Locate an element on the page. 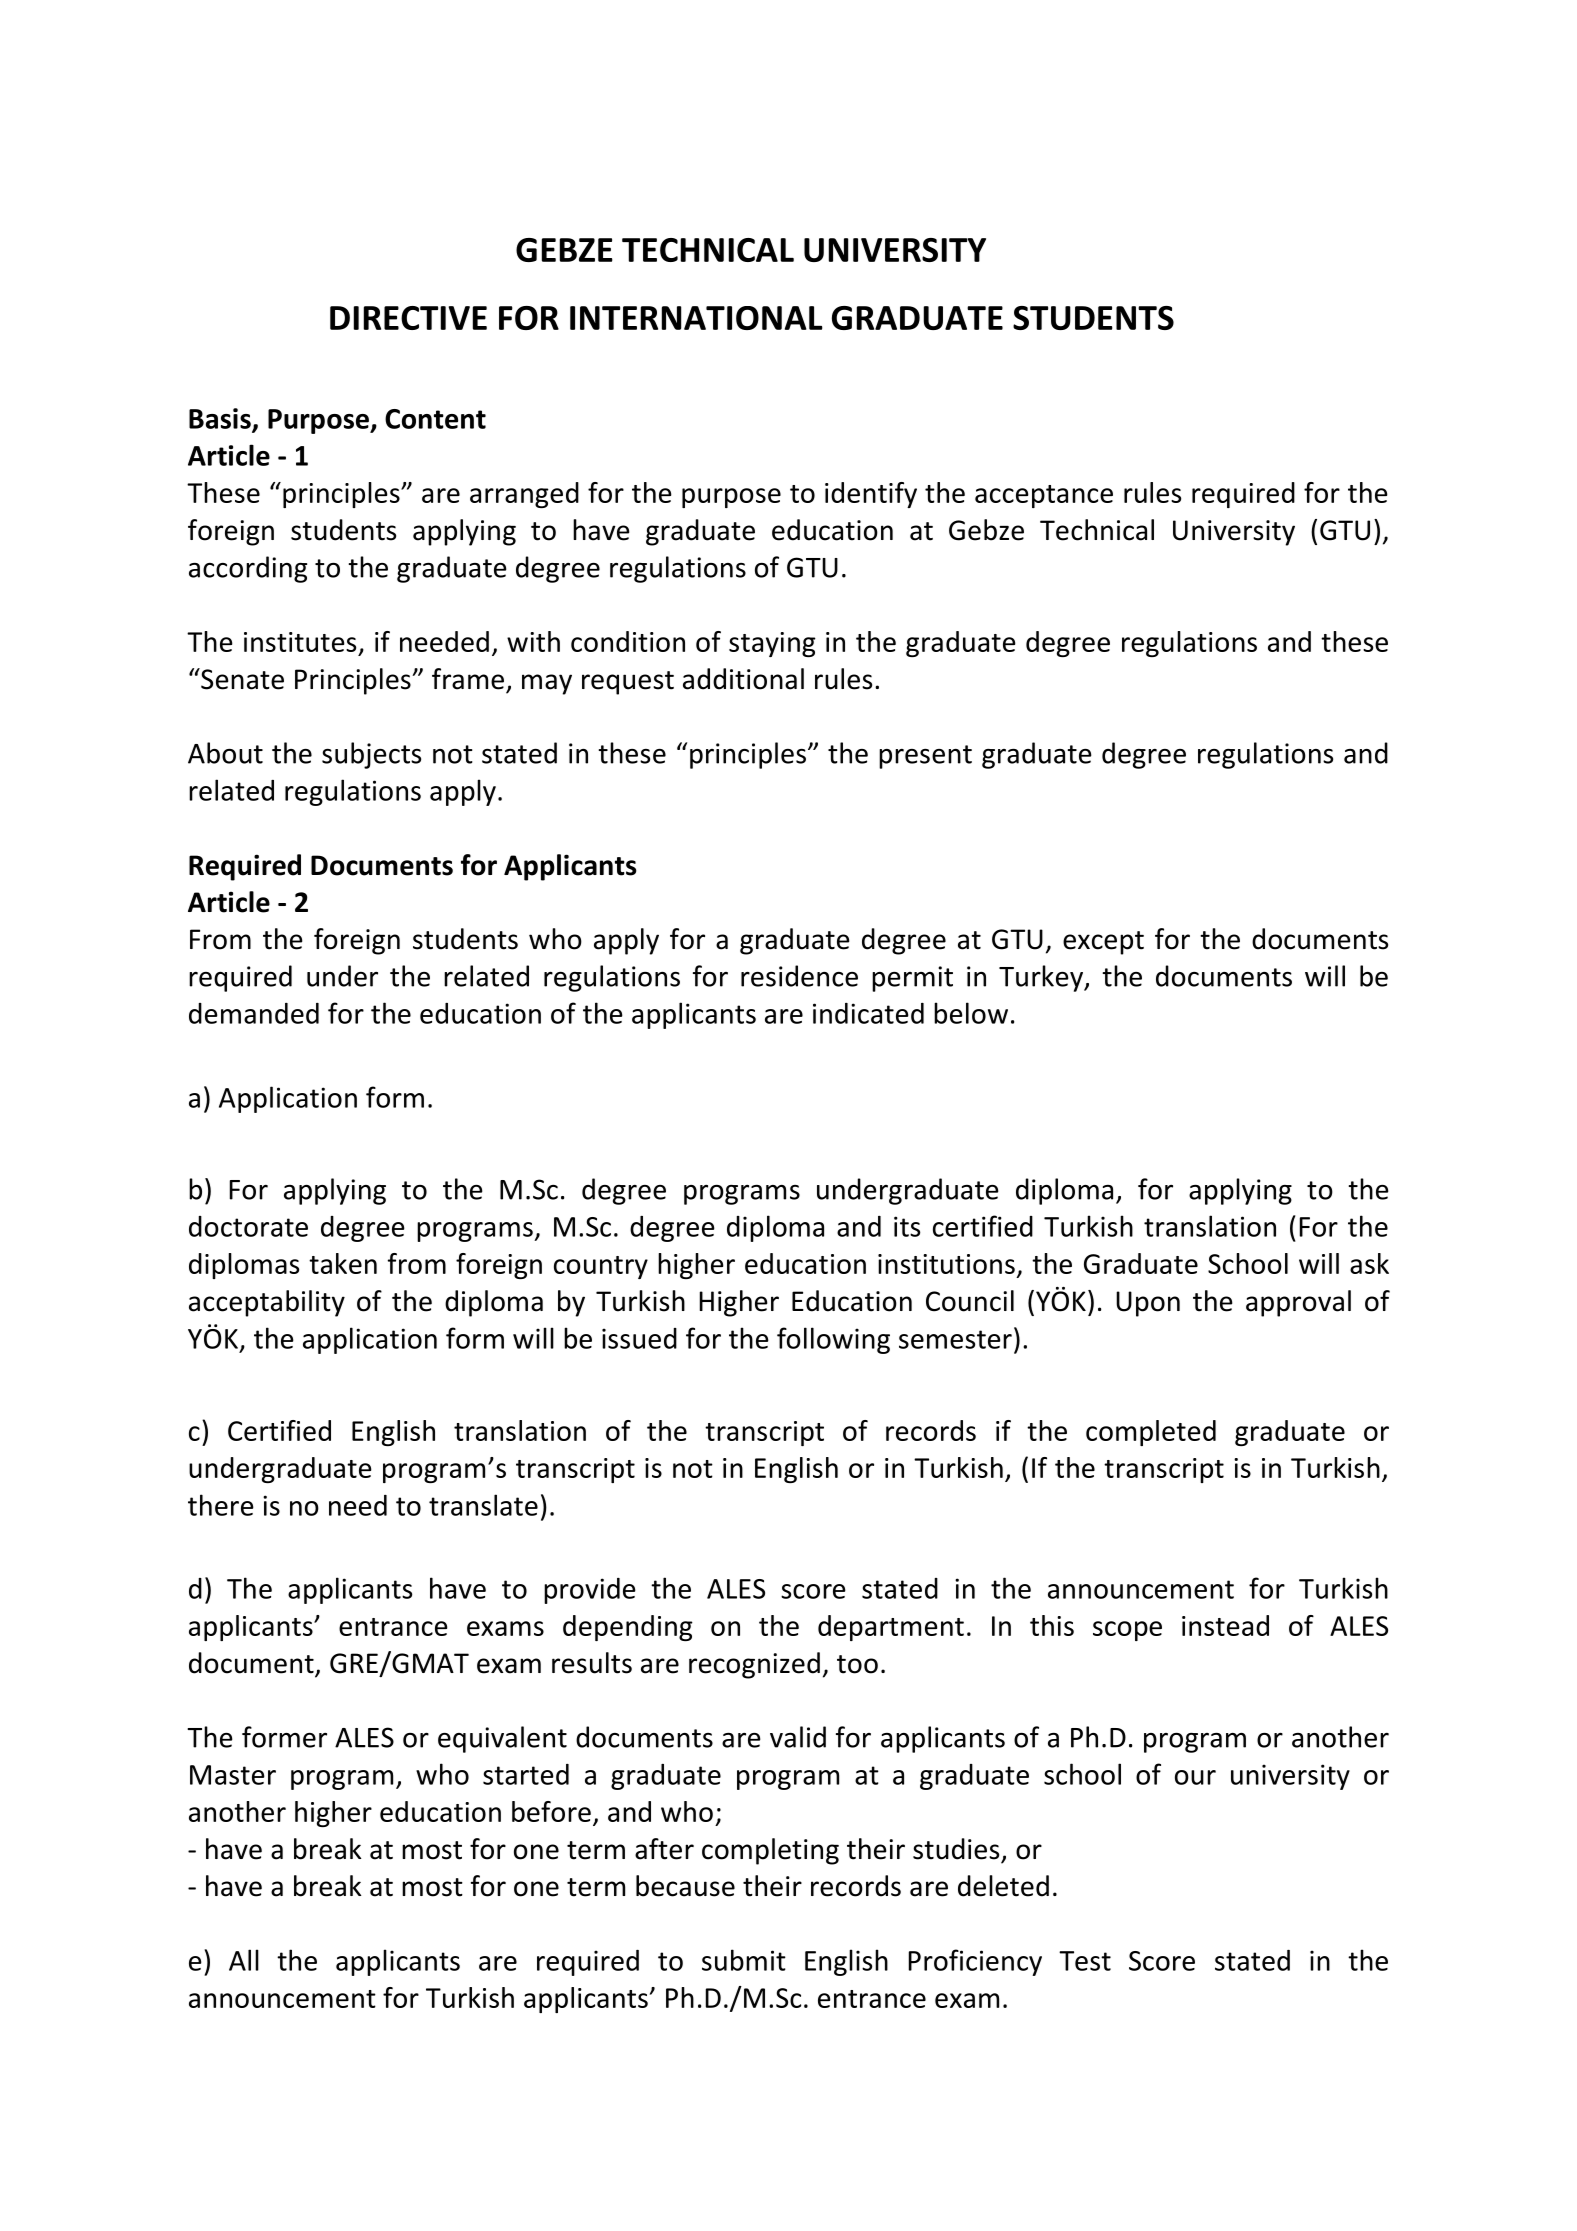 The image size is (1577, 2231). submit is located at coordinates (744, 1960).
